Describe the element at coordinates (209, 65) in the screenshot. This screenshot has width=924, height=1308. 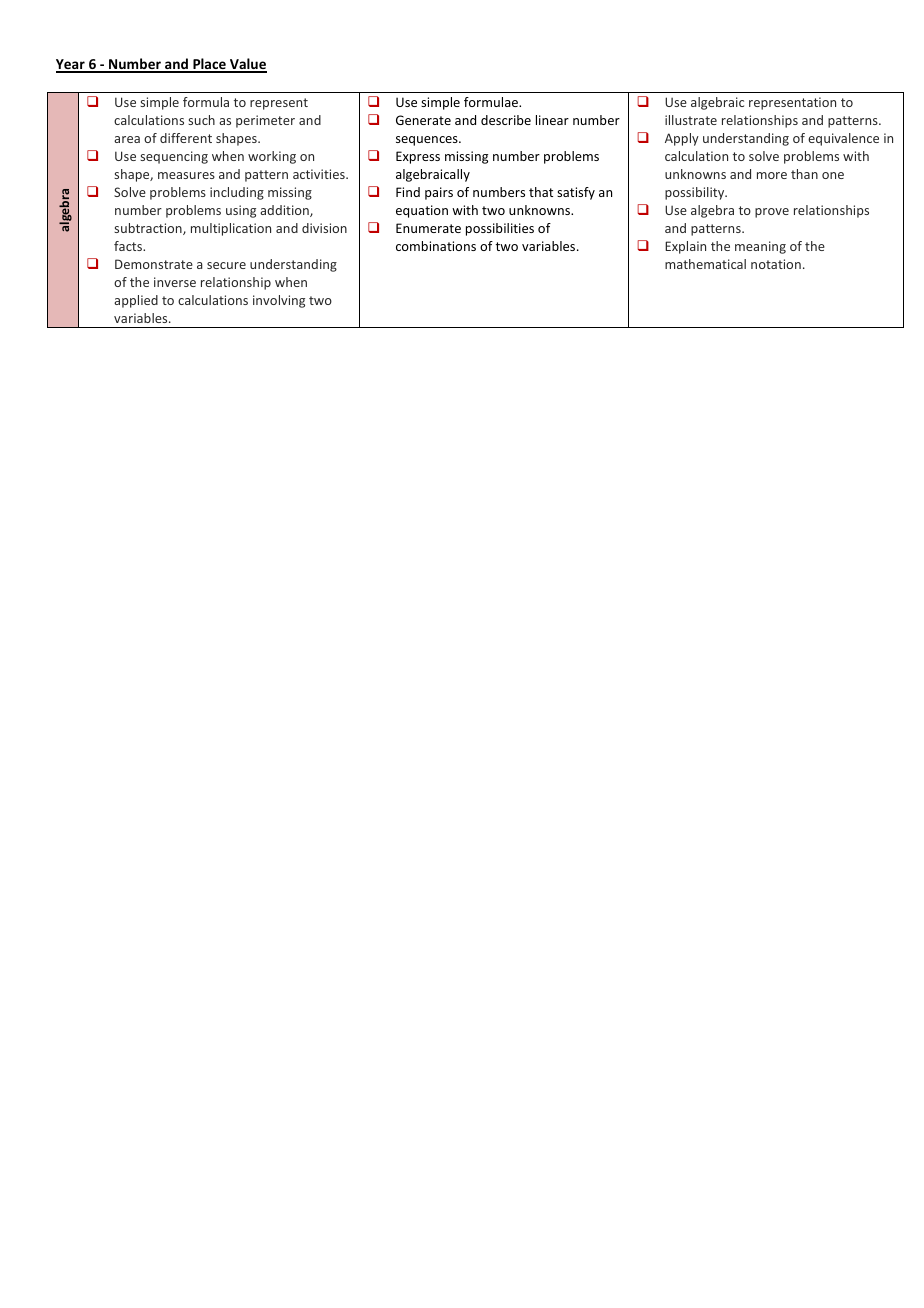
I see `Place` at that location.
